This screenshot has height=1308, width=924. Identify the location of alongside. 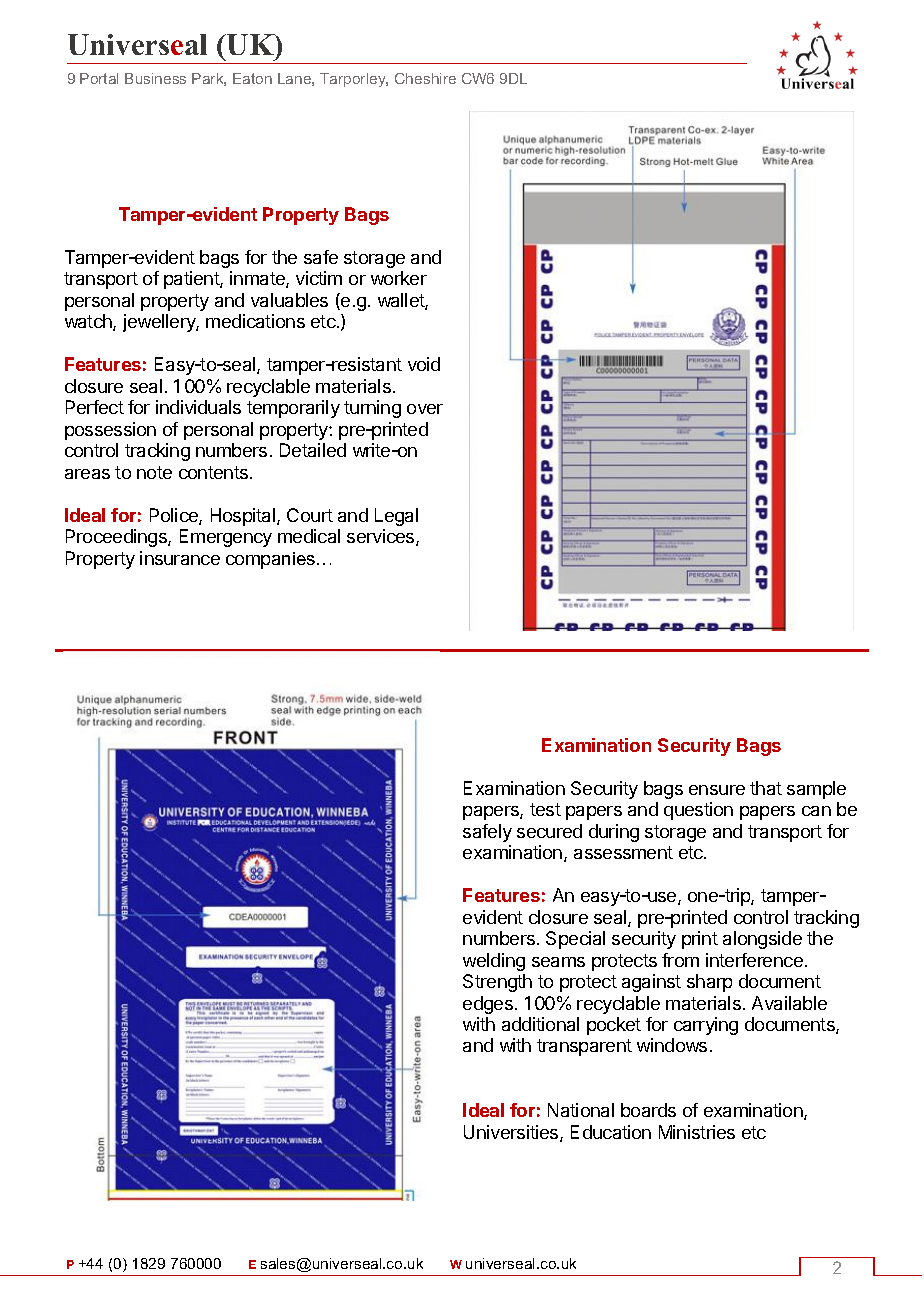
(762, 940).
